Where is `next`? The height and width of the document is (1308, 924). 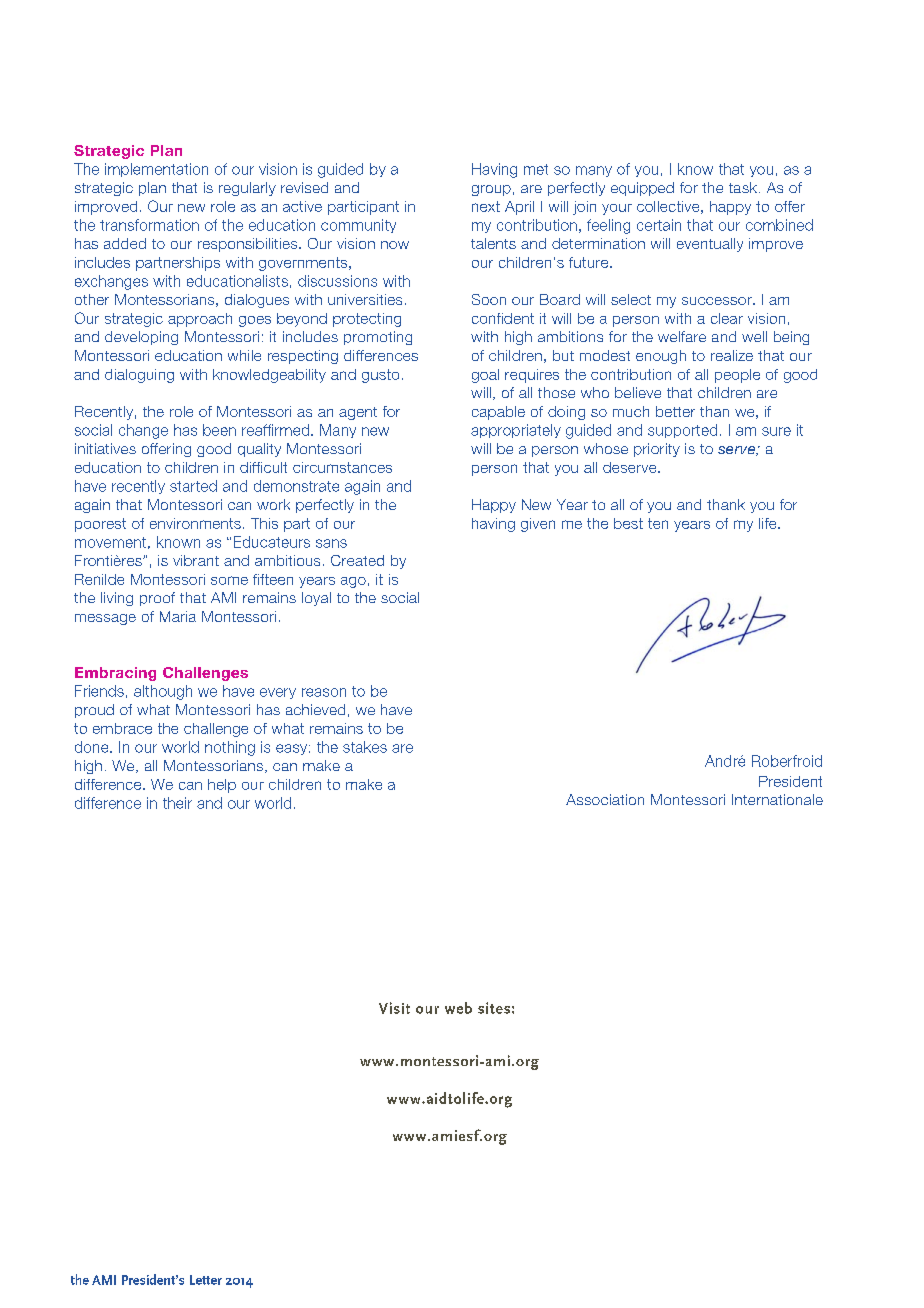
next is located at coordinates (486, 206).
